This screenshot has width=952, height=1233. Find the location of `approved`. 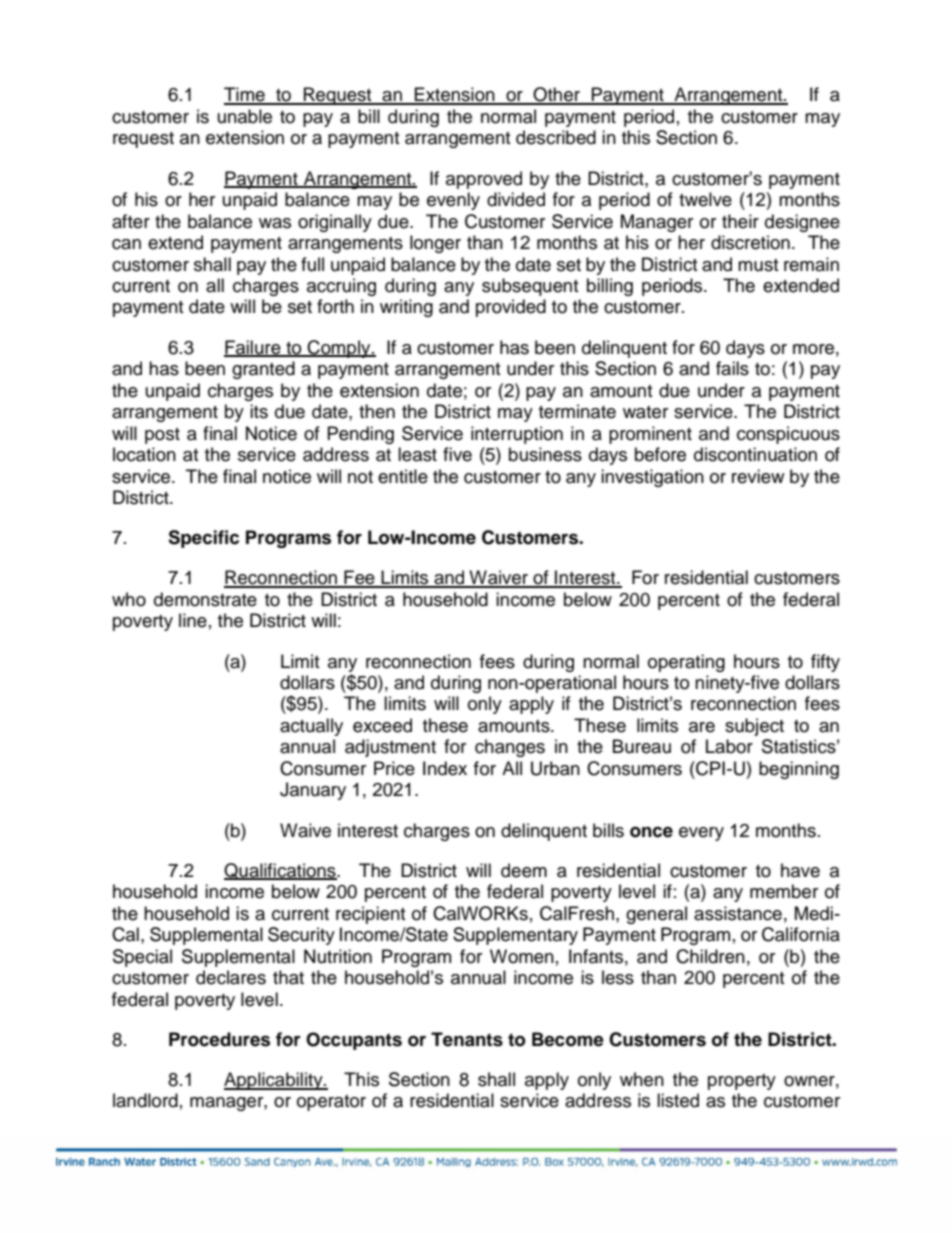

approved is located at coordinates (484, 180).
